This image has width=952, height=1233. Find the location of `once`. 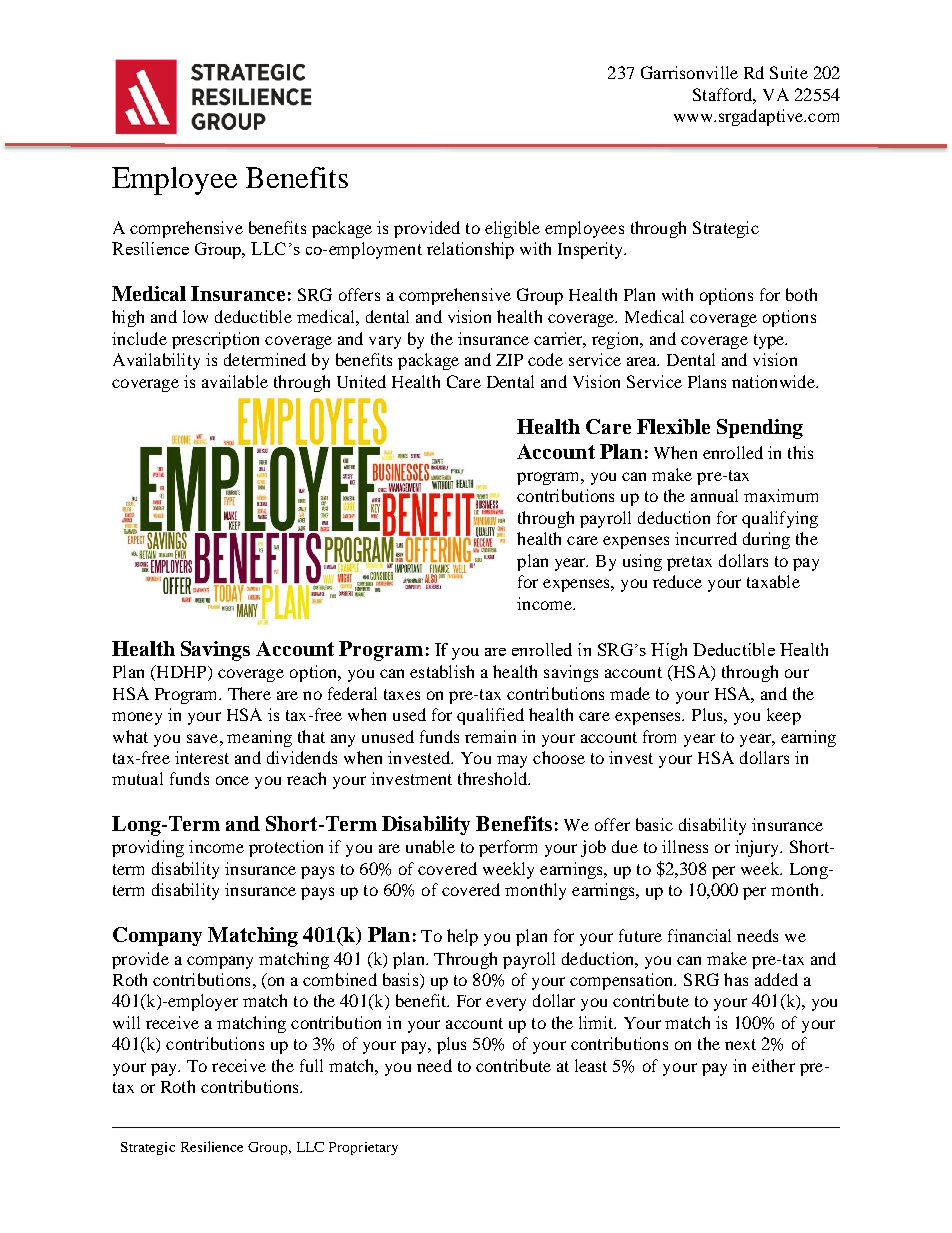

once is located at coordinates (232, 780).
